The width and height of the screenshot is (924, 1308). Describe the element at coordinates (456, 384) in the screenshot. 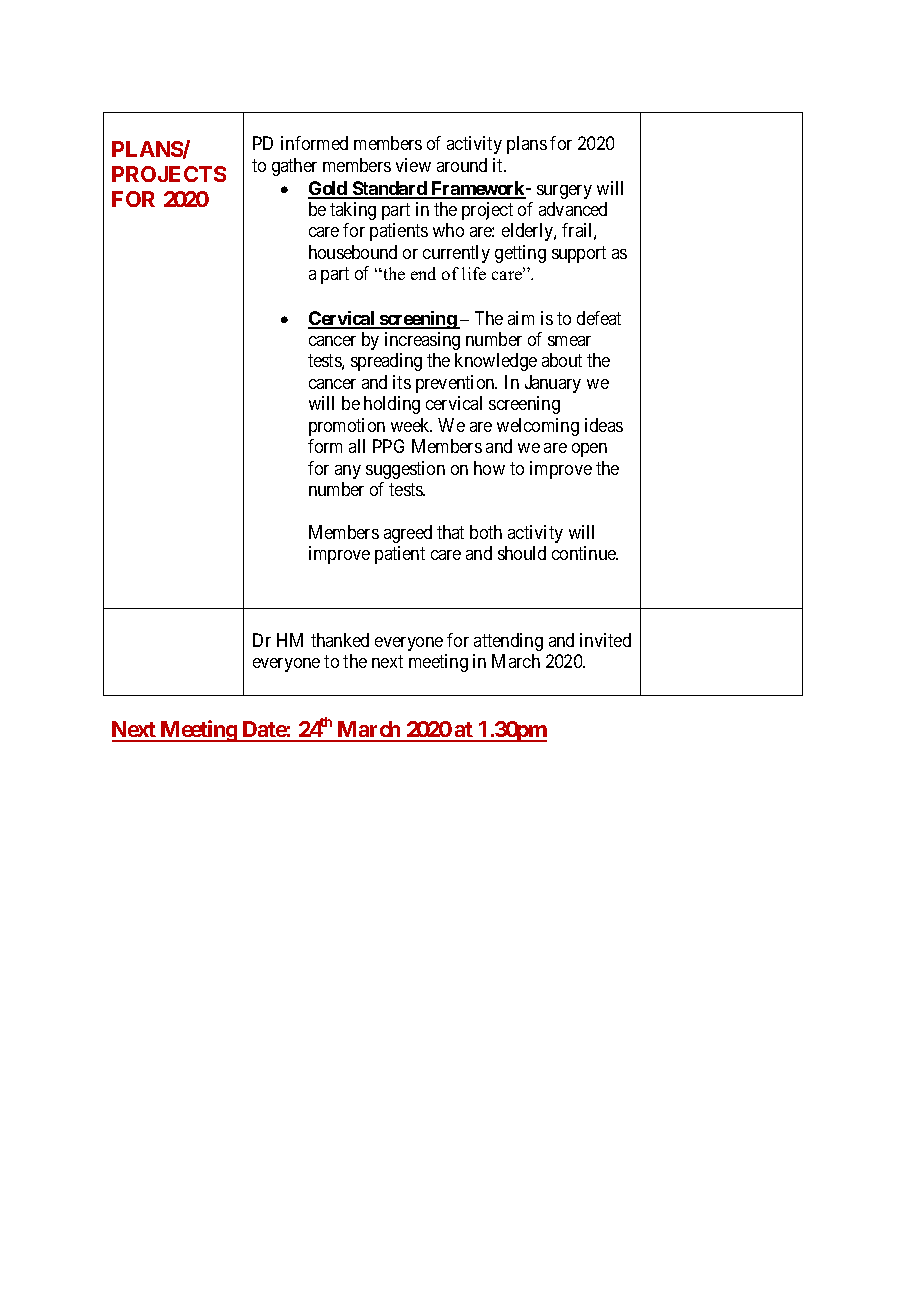

I see `prevention` at that location.
